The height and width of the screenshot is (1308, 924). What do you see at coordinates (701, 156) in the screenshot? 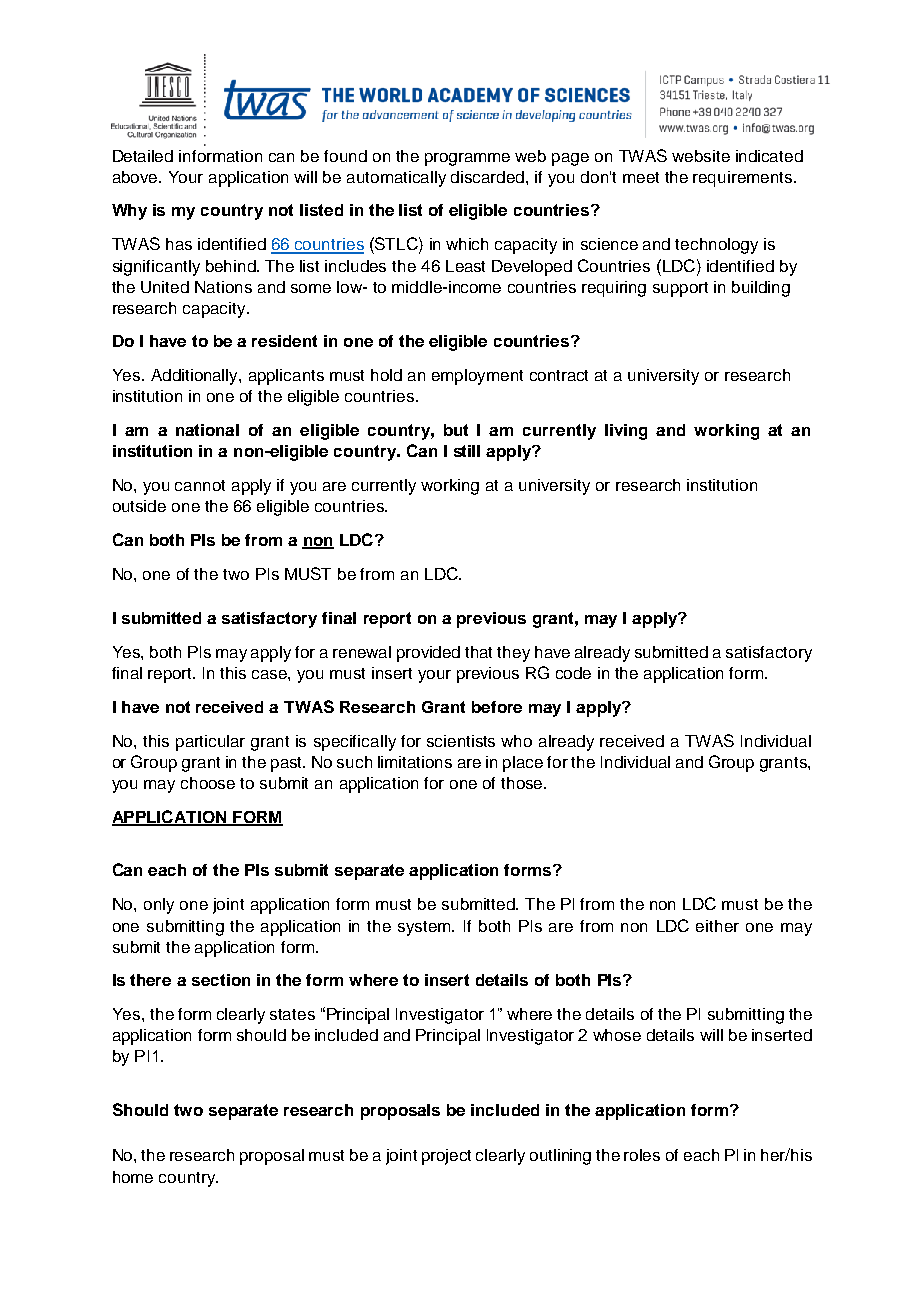
I see `website` at bounding box center [701, 156].
